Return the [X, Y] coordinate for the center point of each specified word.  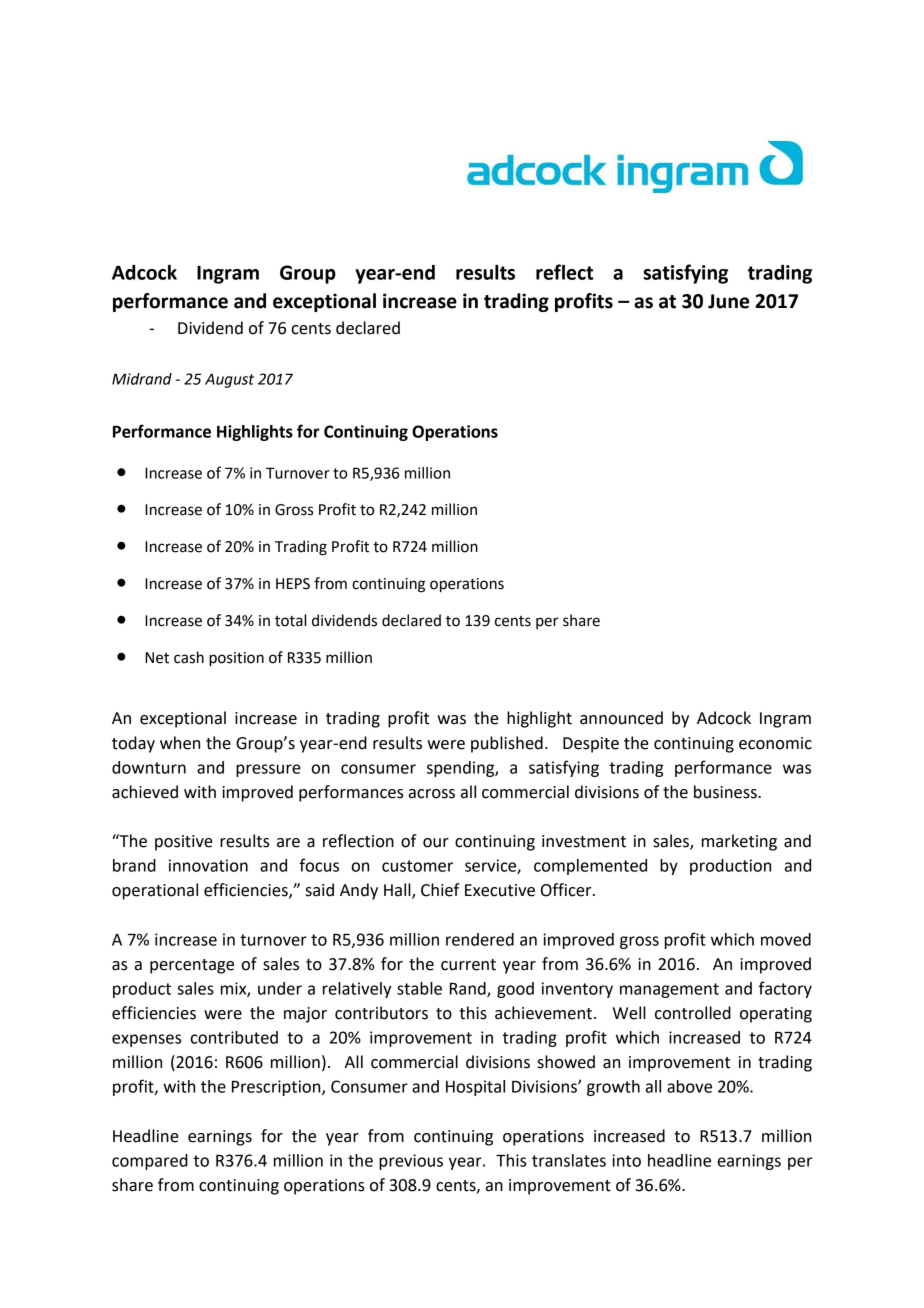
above [689, 1086]
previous [411, 1162]
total [290, 620]
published [507, 744]
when [180, 743]
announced [621, 718]
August [229, 380]
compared [150, 1162]
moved [786, 939]
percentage [192, 966]
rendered [480, 939]
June [728, 301]
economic [775, 743]
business [726, 792]
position [236, 659]
